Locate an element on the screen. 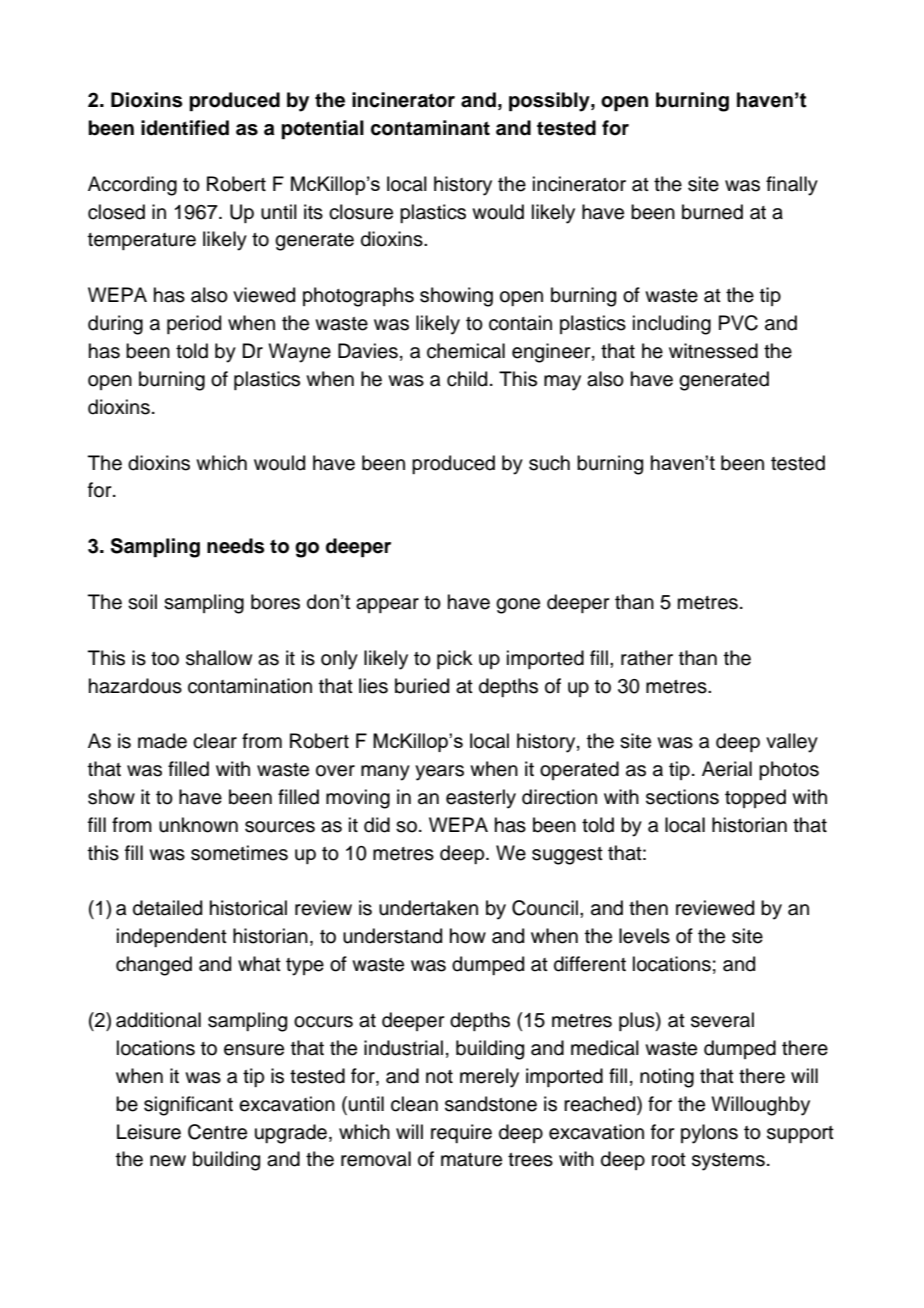  rather is located at coordinates (647, 658).
